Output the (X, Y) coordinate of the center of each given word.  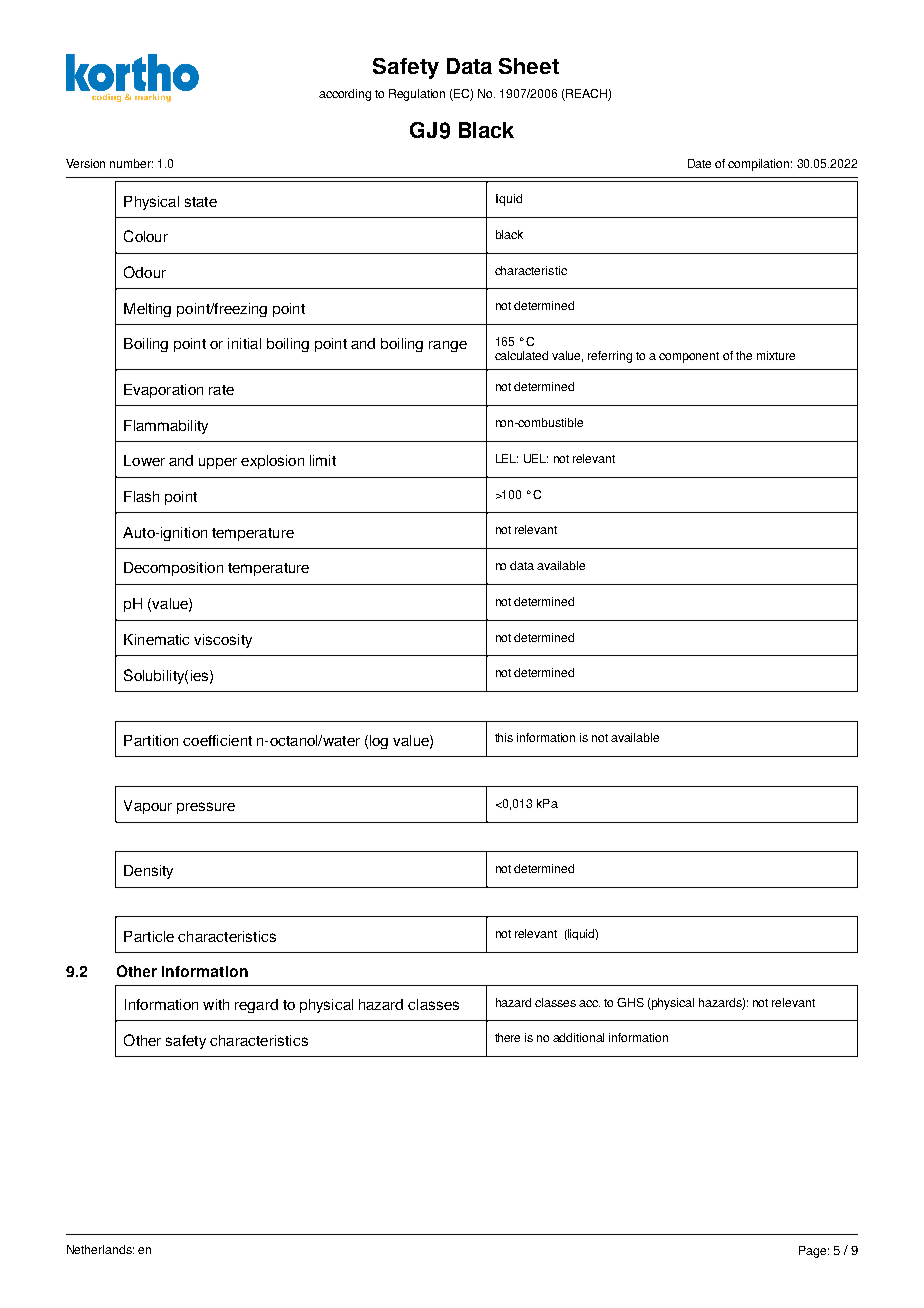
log (379, 742)
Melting (147, 310)
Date (699, 163)
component (689, 357)
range (448, 346)
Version (85, 163)
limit (323, 460)
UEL (536, 458)
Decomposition (173, 569)
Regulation (417, 95)
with (216, 1004)
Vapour (148, 807)
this (504, 737)
